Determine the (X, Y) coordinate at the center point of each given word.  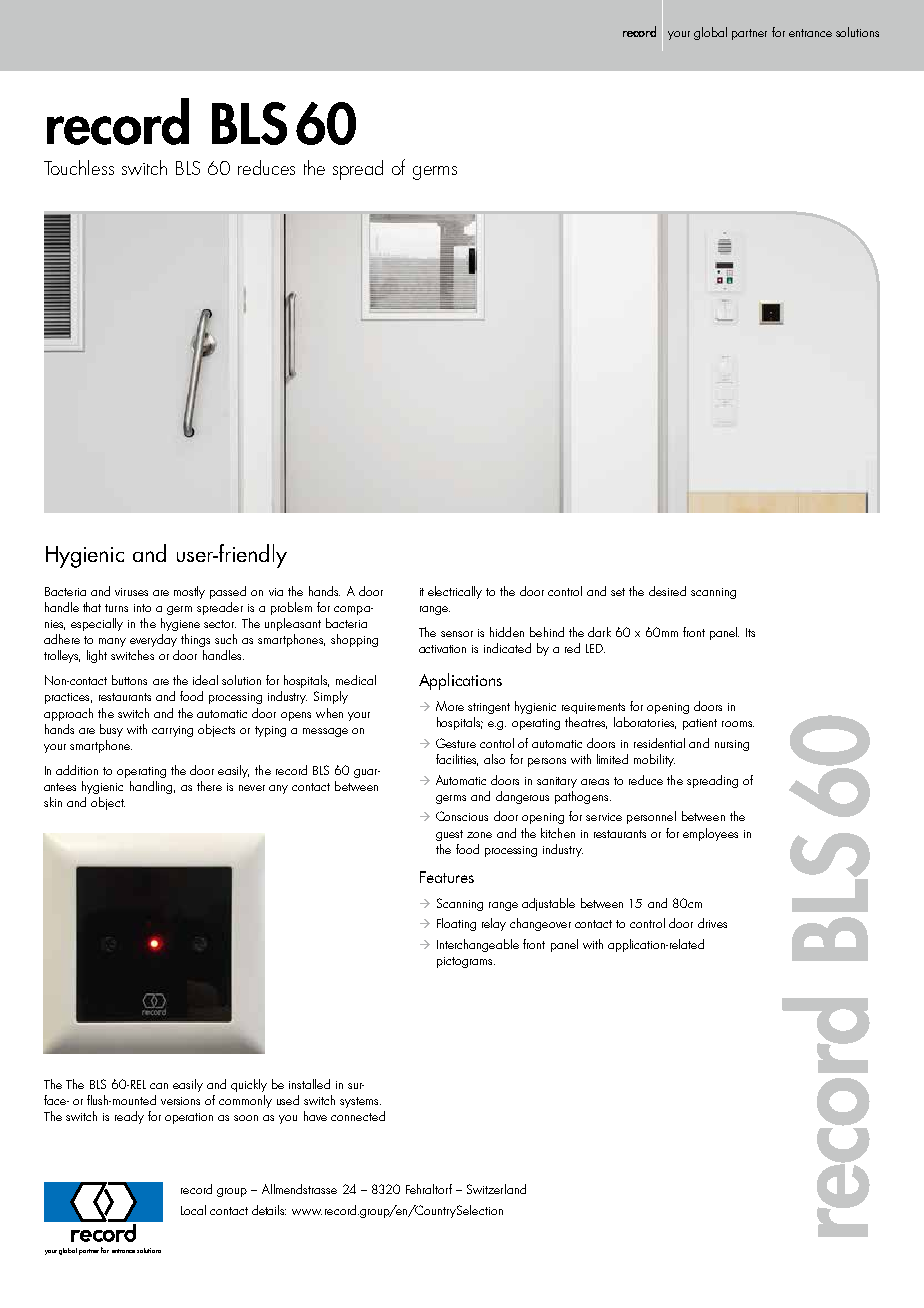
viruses (131, 592)
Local (193, 1210)
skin (53, 802)
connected (358, 1116)
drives (712, 923)
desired (667, 591)
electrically (455, 592)
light (97, 656)
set (618, 592)
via (276, 592)
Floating (456, 924)
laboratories (645, 723)
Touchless (79, 167)
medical (356, 680)
